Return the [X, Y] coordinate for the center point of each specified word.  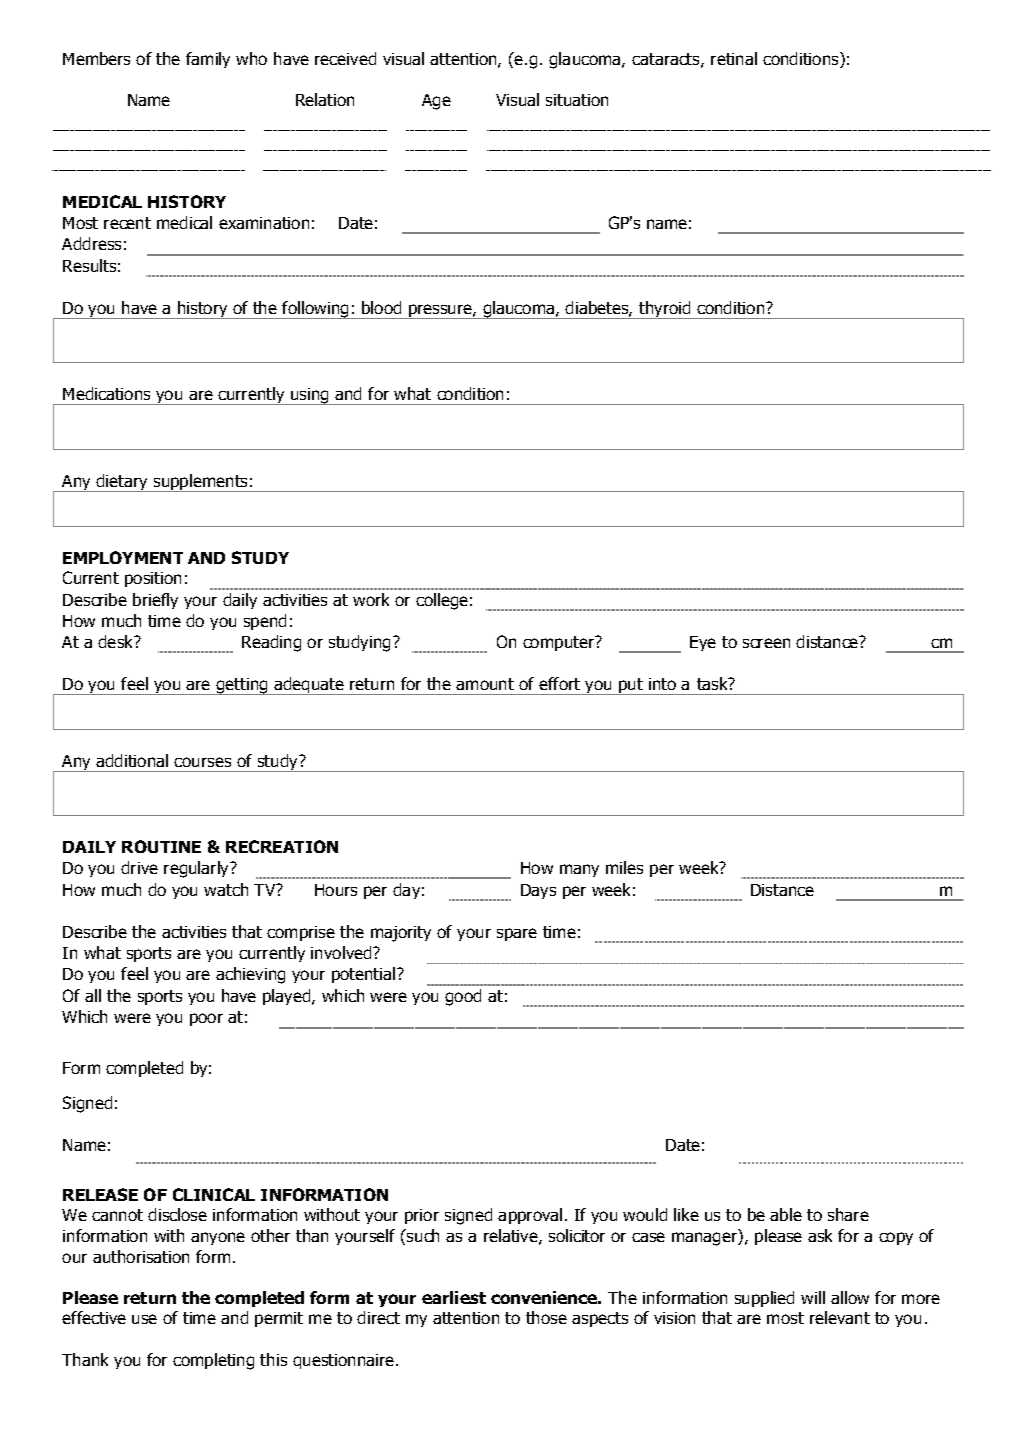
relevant [840, 1317]
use [144, 1319]
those [546, 1317]
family [208, 60]
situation [577, 100]
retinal [734, 58]
